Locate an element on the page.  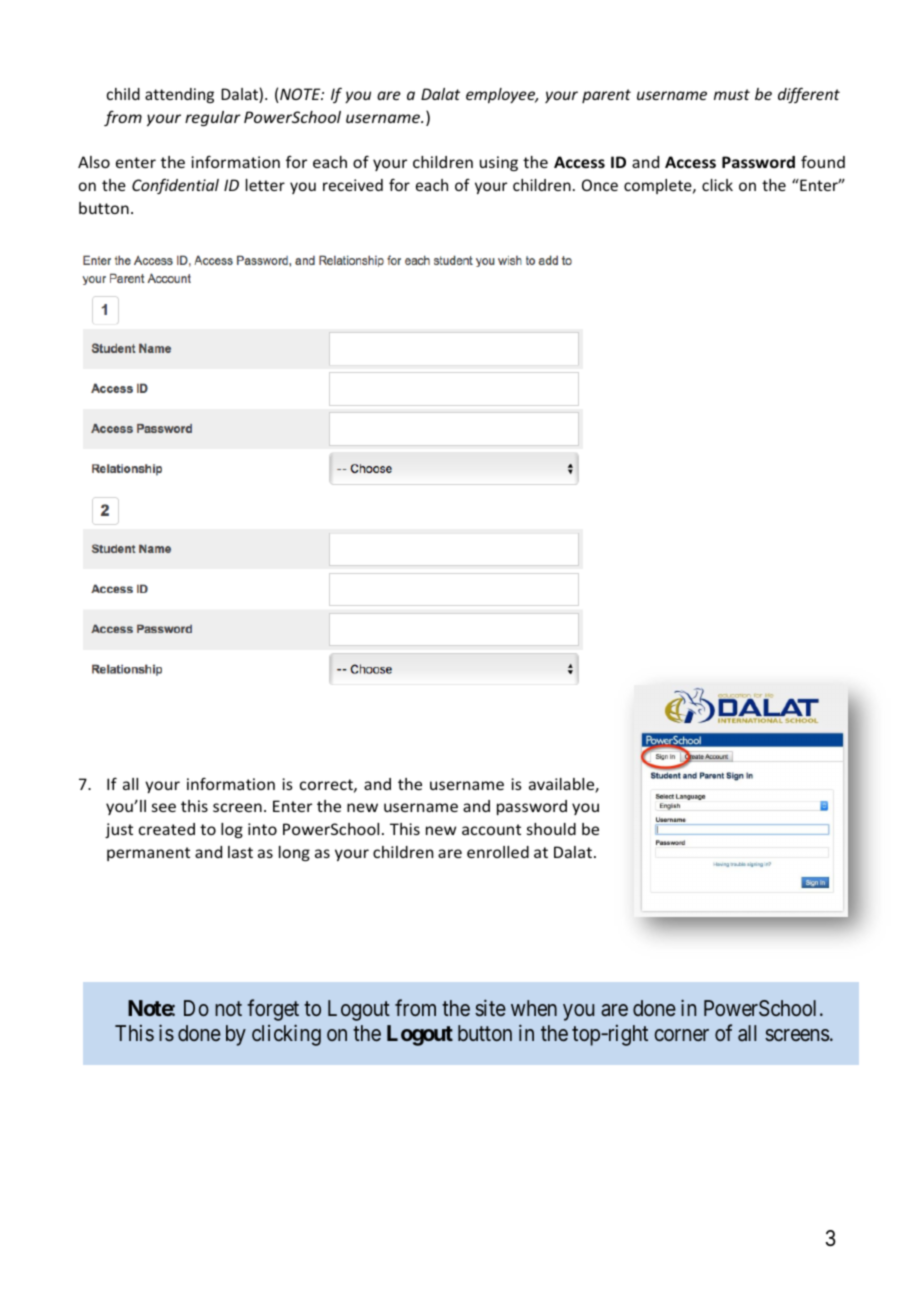
employee is located at coordinates (502, 95).
